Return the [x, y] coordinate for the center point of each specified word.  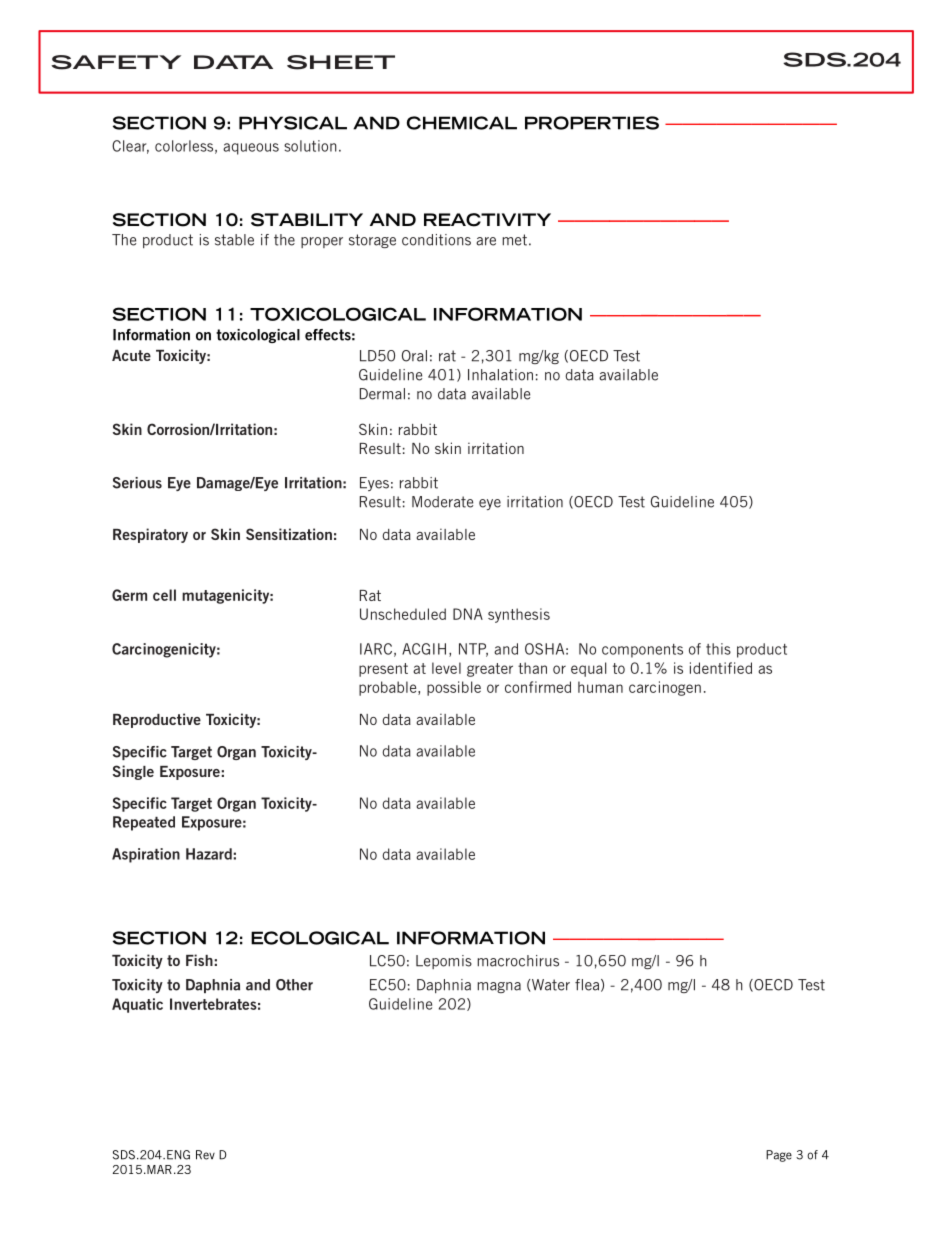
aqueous [251, 149]
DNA [468, 614]
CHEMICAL [462, 123]
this [718, 649]
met [514, 240]
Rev [205, 1155]
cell [164, 595]
